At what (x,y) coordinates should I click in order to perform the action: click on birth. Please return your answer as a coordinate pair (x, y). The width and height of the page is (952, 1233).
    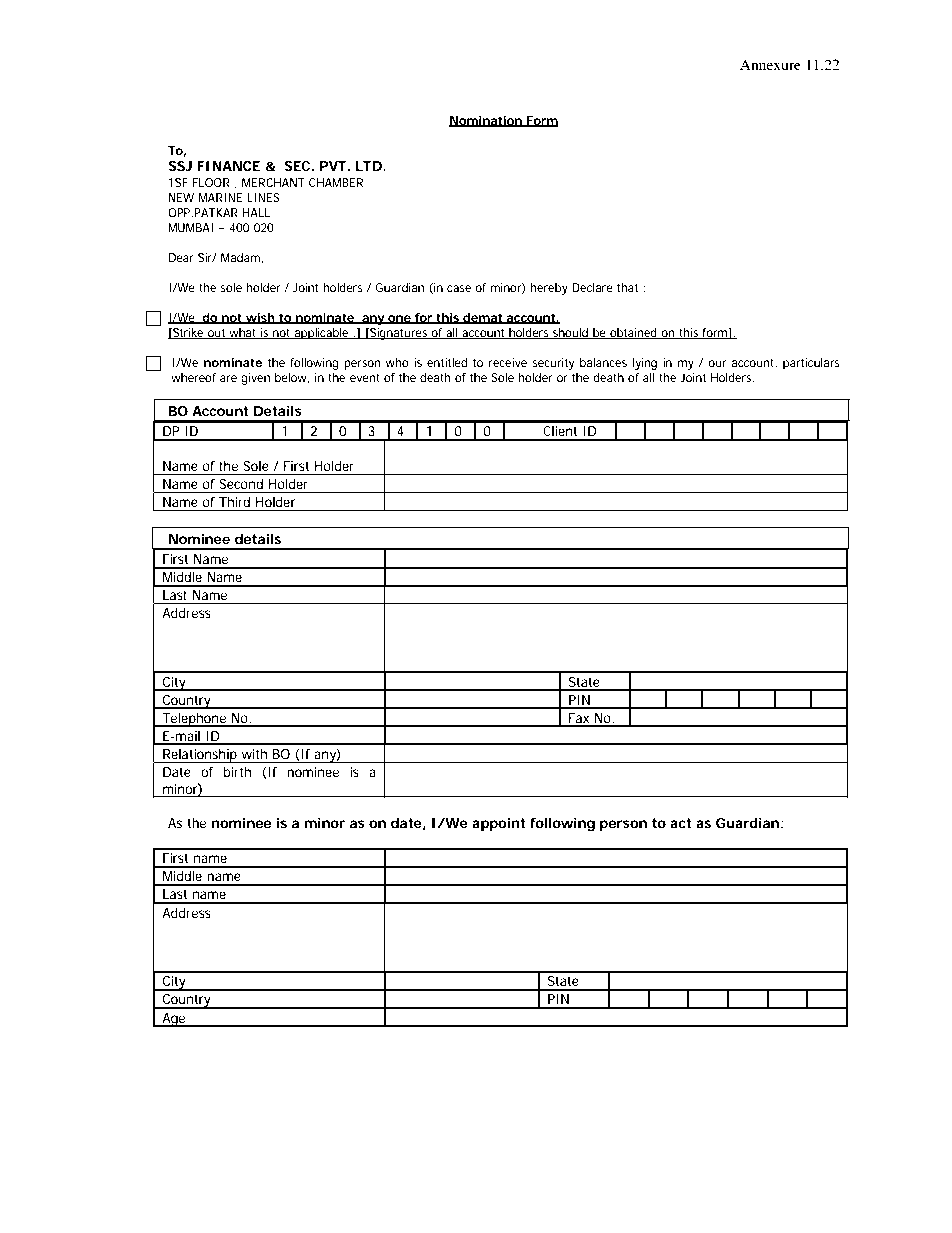
    Looking at the image, I should click on (237, 772).
